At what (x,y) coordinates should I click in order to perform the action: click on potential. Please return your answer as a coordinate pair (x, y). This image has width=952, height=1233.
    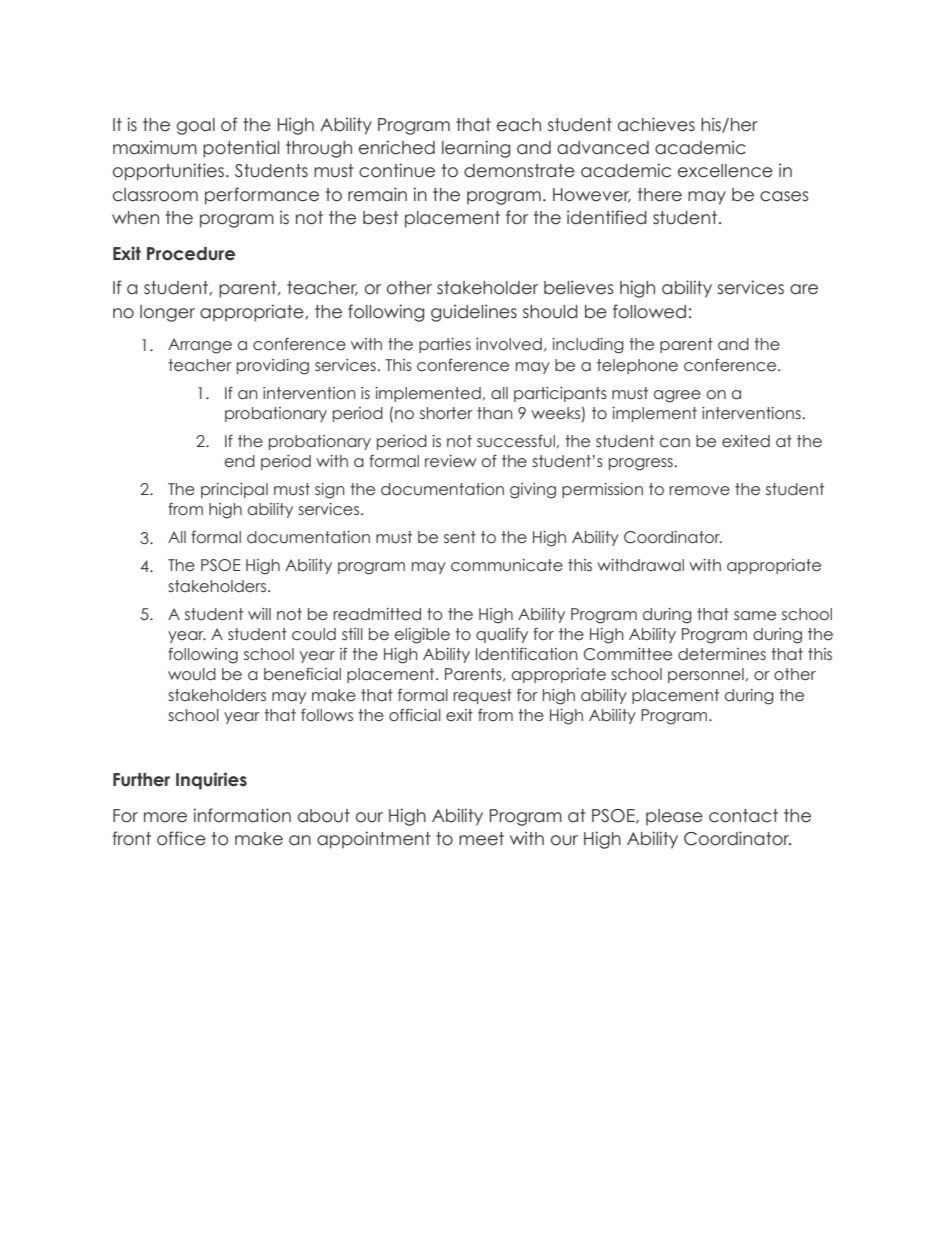
    Looking at the image, I should click on (241, 149).
